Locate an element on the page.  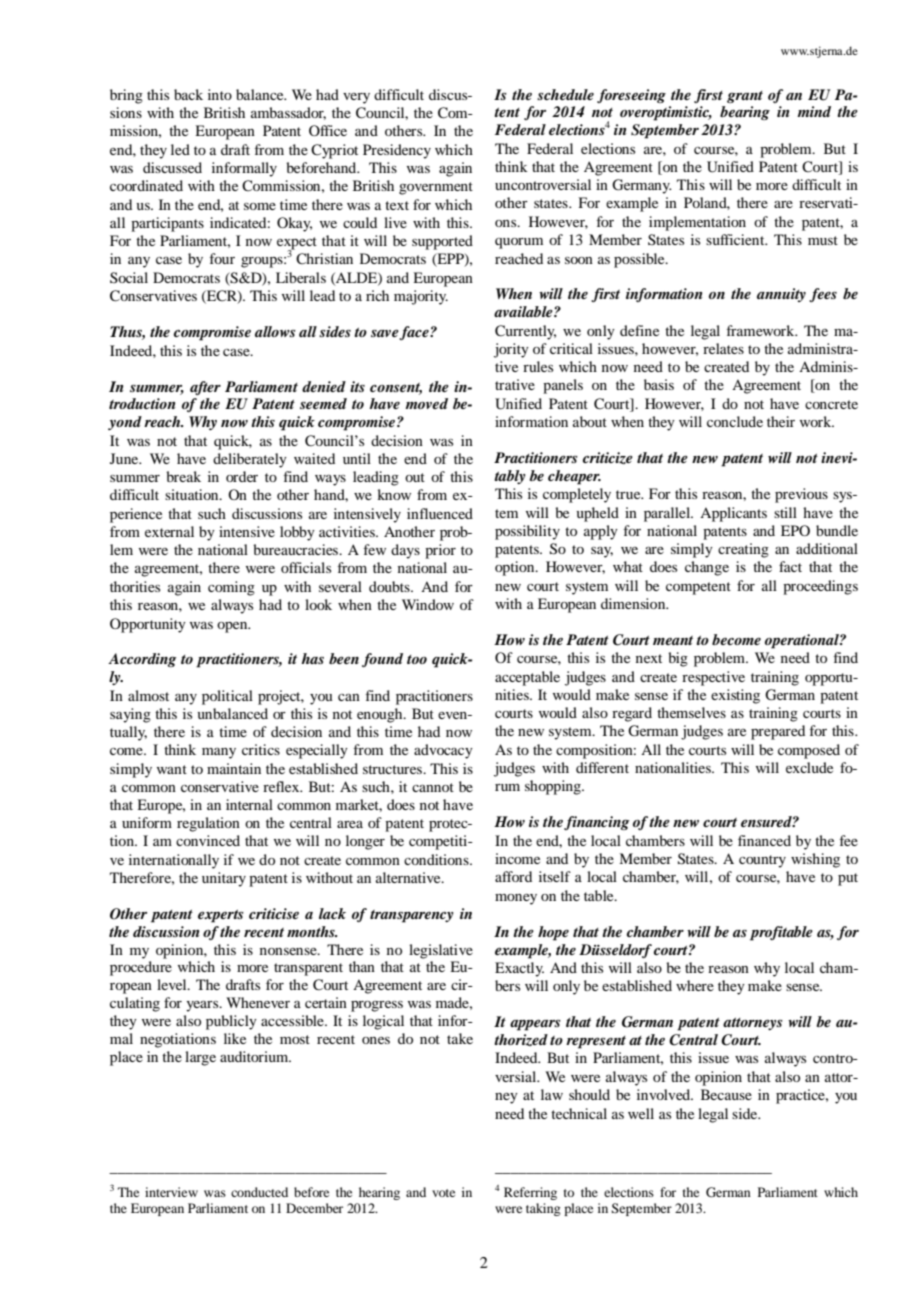
existing is located at coordinates (735, 696).
